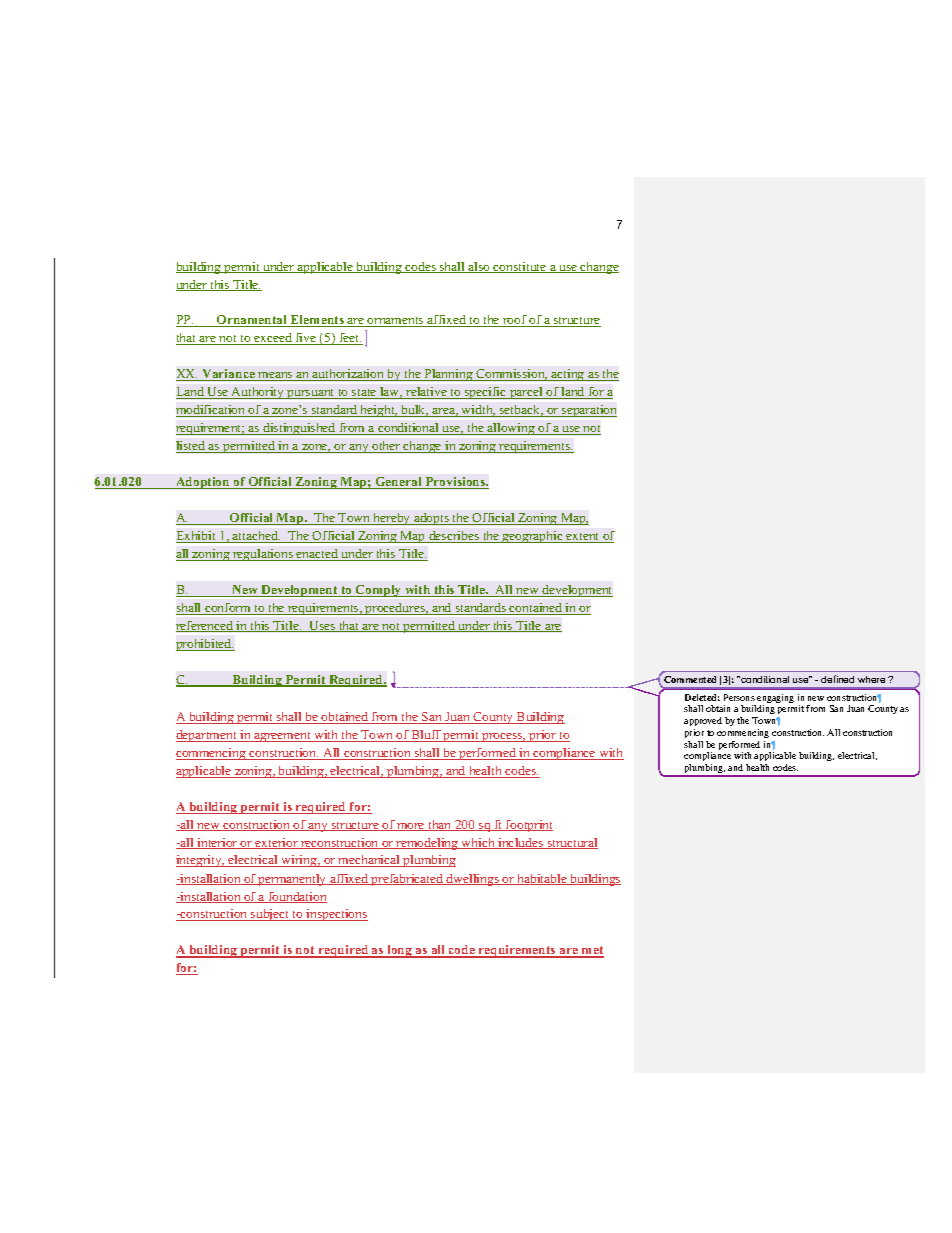  What do you see at coordinates (536, 609) in the screenshot?
I see `contained` at bounding box center [536, 609].
